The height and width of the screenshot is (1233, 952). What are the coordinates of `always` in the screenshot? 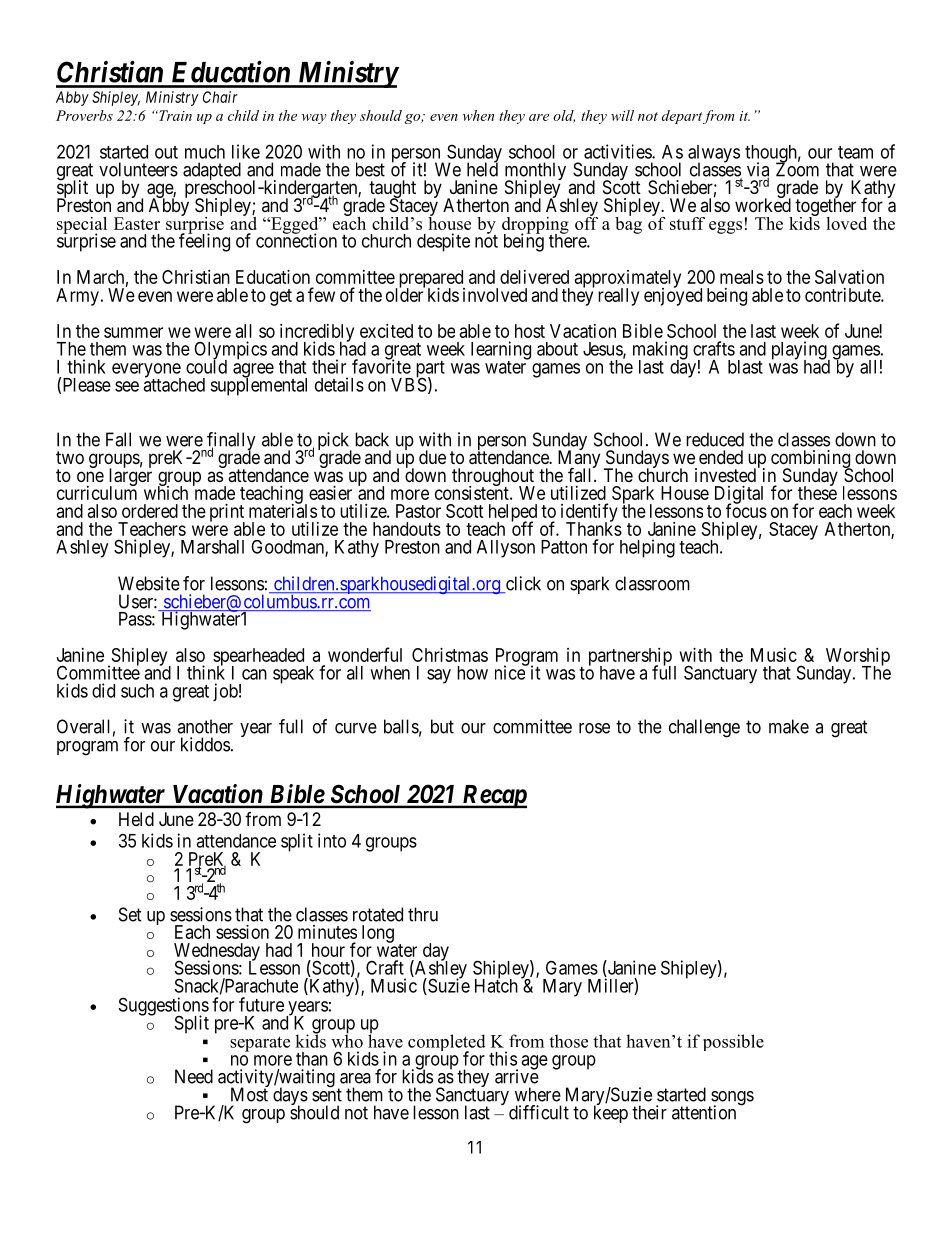 It's located at (714, 155).
